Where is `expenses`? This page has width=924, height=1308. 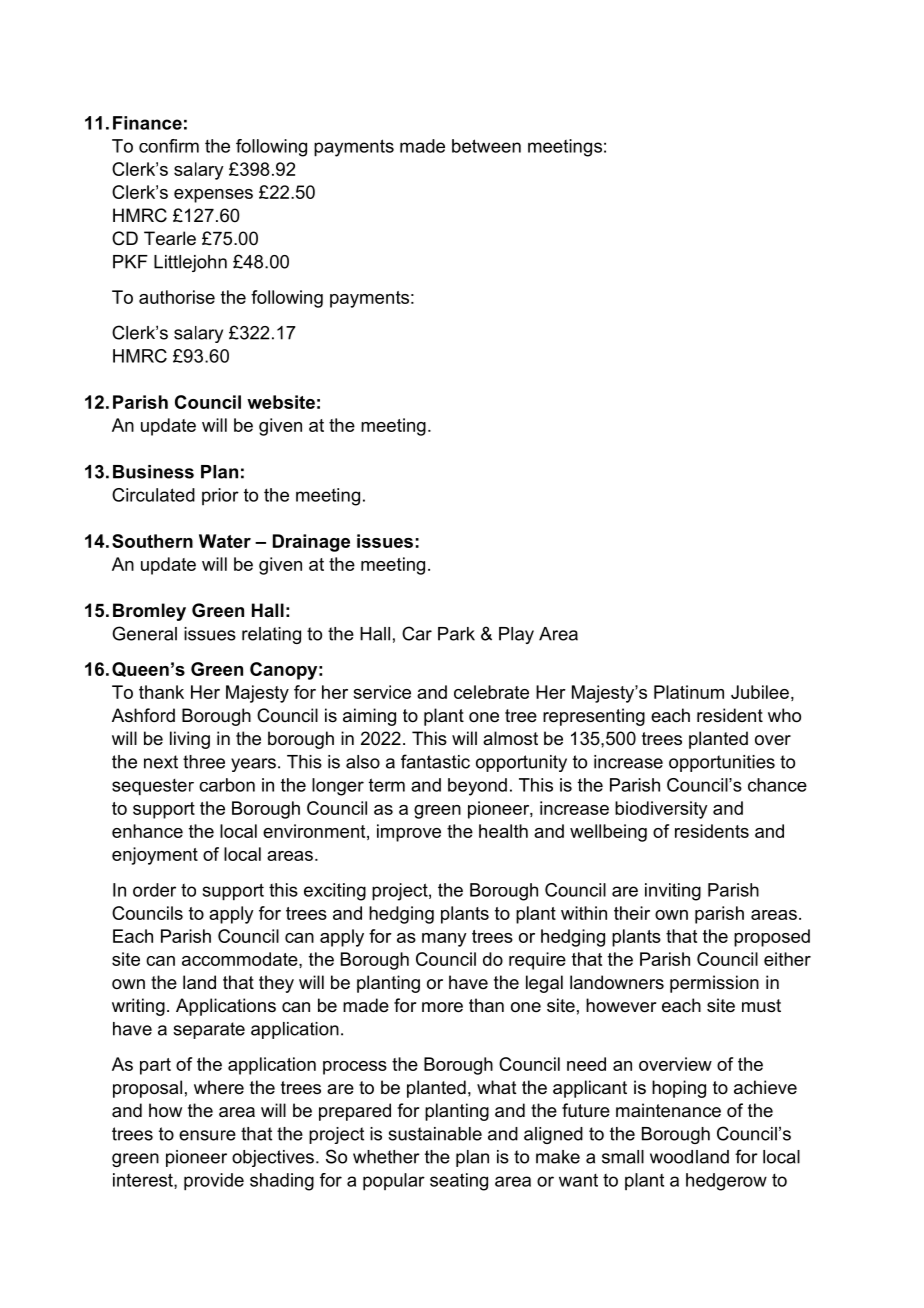 expenses is located at coordinates (213, 196).
